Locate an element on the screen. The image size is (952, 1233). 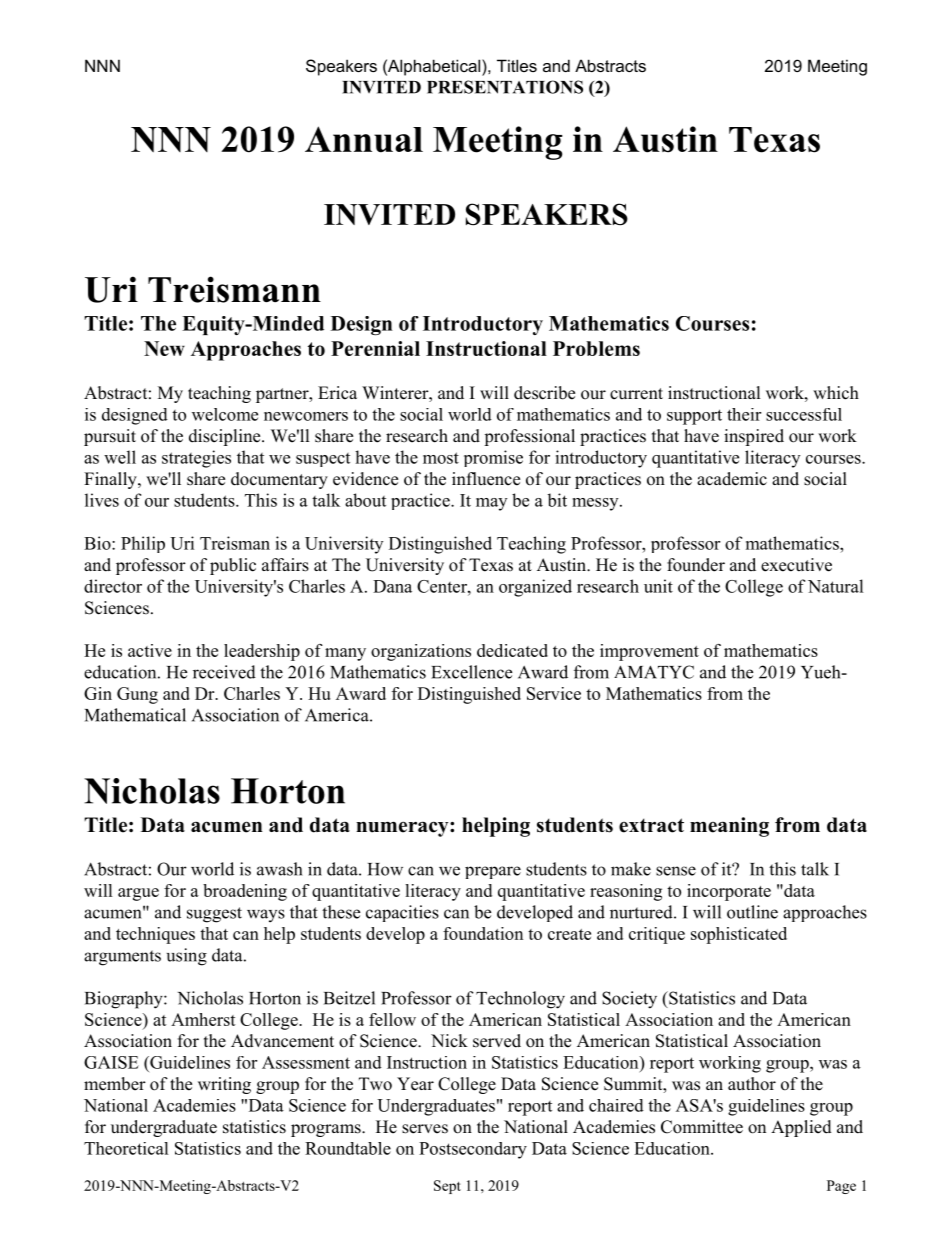
Postsecondary is located at coordinates (473, 1150).
